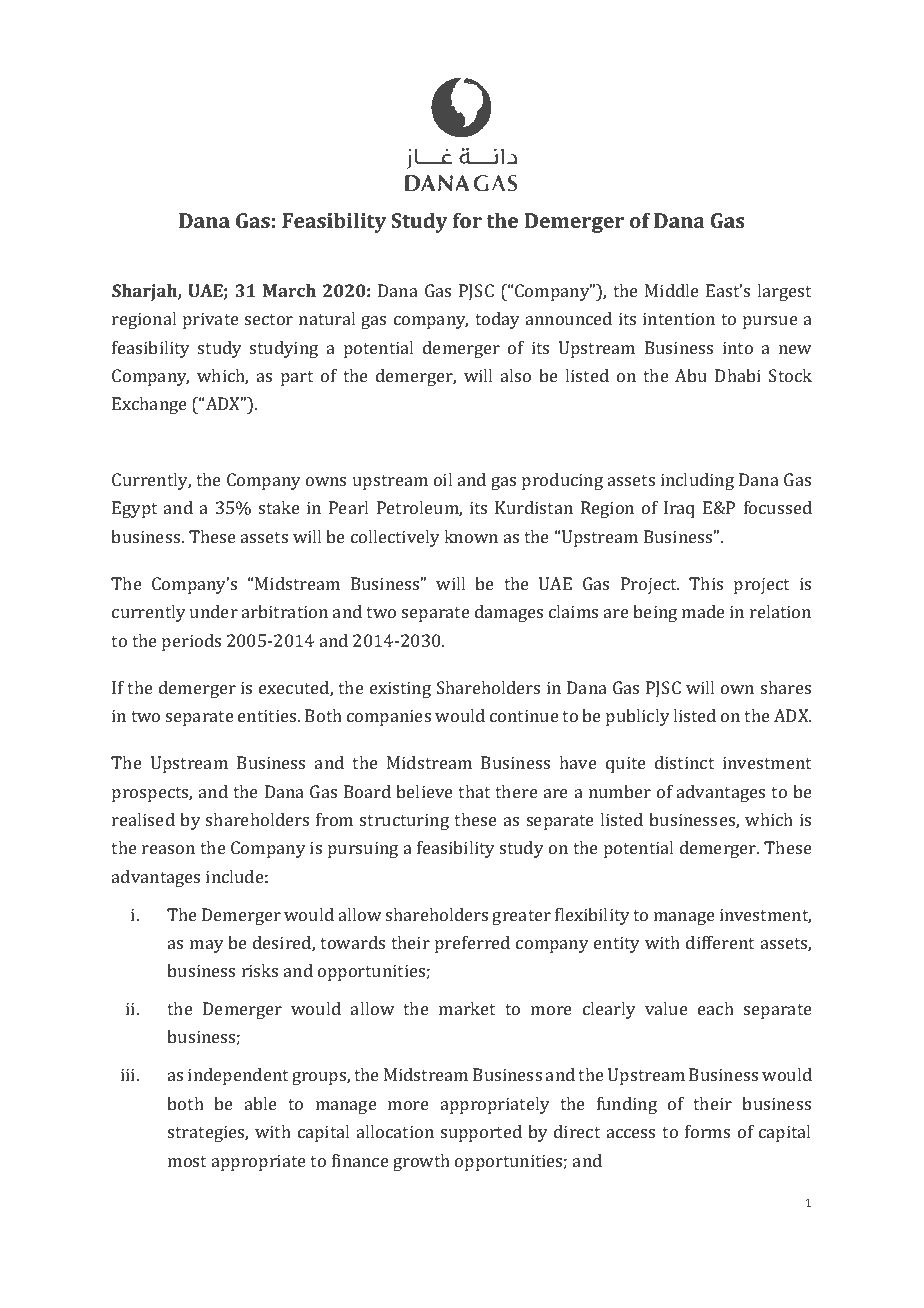 This image has height=1308, width=924. Describe the element at coordinates (168, 849) in the image. I see `reason` at that location.
